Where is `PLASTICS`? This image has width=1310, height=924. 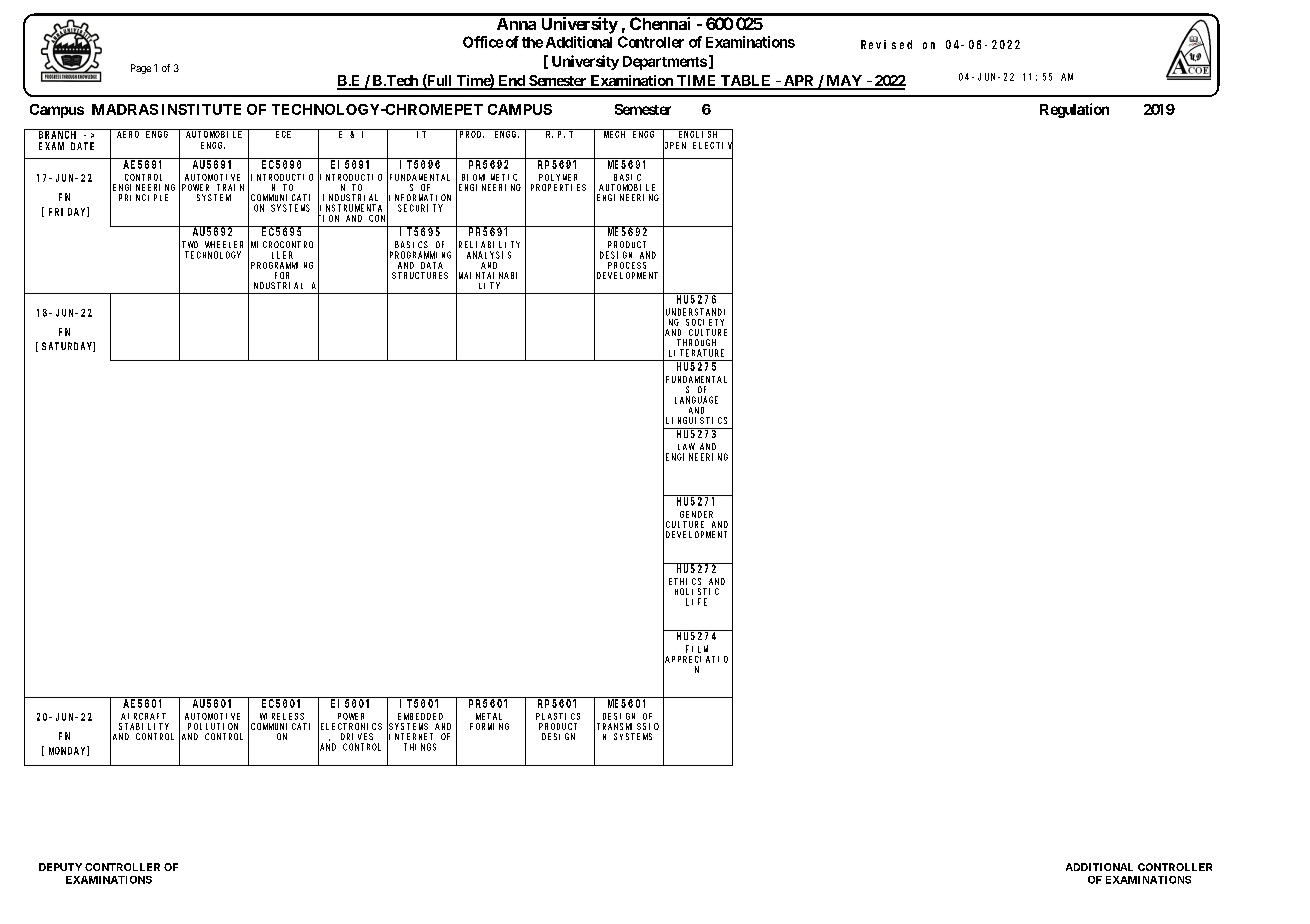 PLASTICS is located at coordinates (558, 716).
